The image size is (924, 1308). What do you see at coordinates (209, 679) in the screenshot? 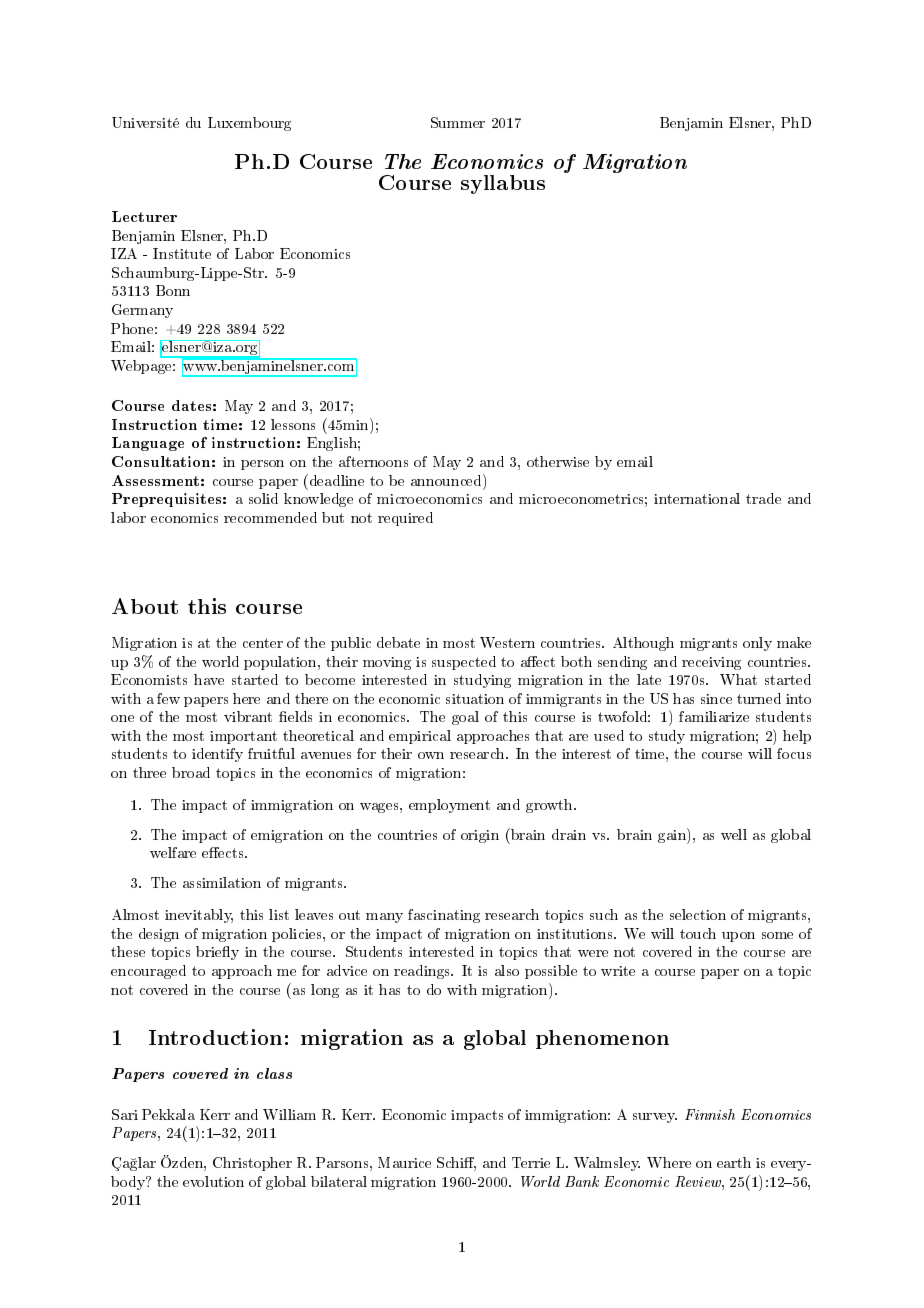
I see `have` at bounding box center [209, 679].
